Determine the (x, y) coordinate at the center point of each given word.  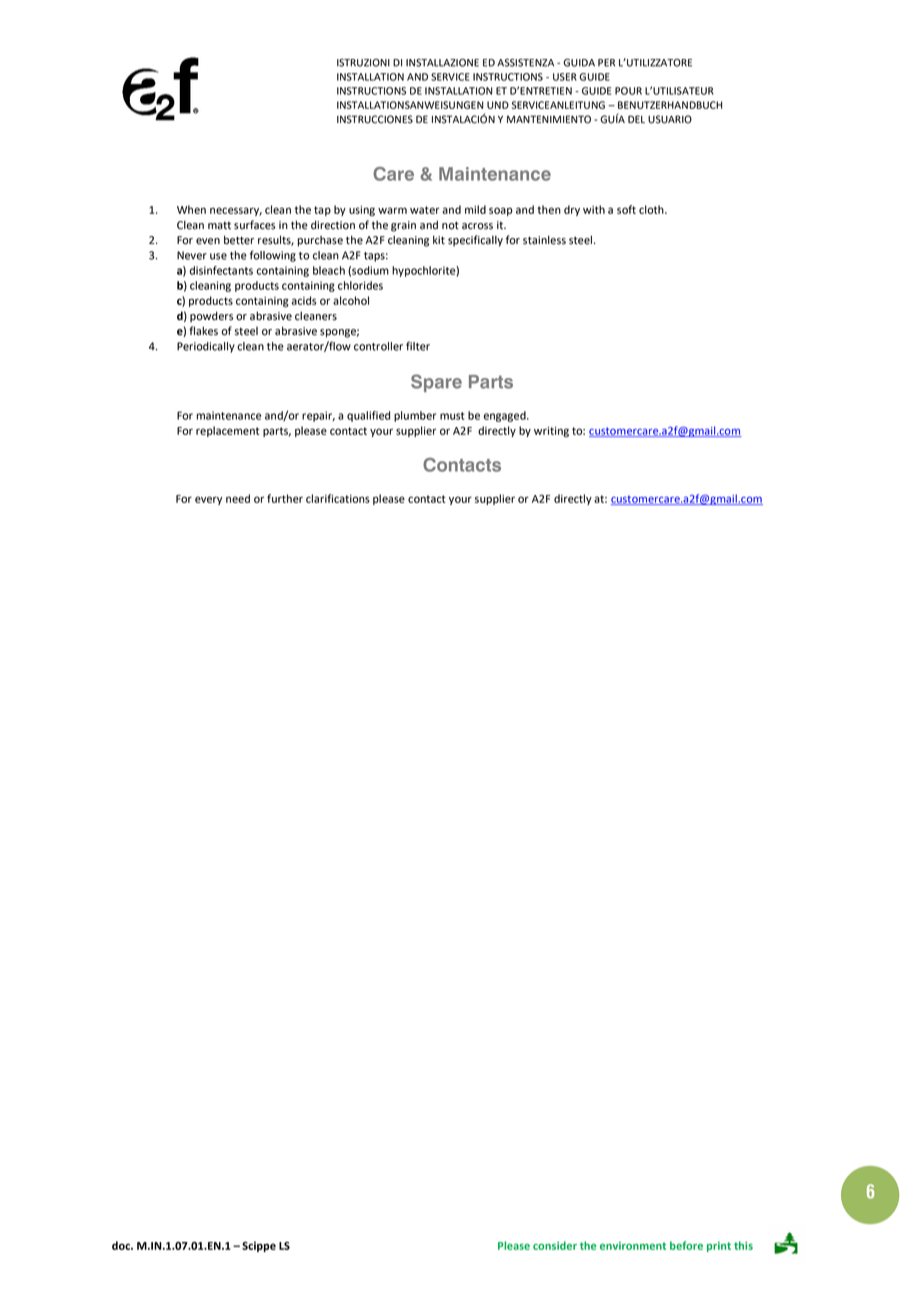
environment (633, 1246)
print (719, 1247)
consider (555, 1245)
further (285, 498)
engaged (506, 416)
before (686, 1245)
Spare (436, 383)
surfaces (255, 225)
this (743, 1245)
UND (498, 105)
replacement (227, 431)
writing (551, 432)
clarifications (338, 498)
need (238, 498)
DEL (636, 119)
